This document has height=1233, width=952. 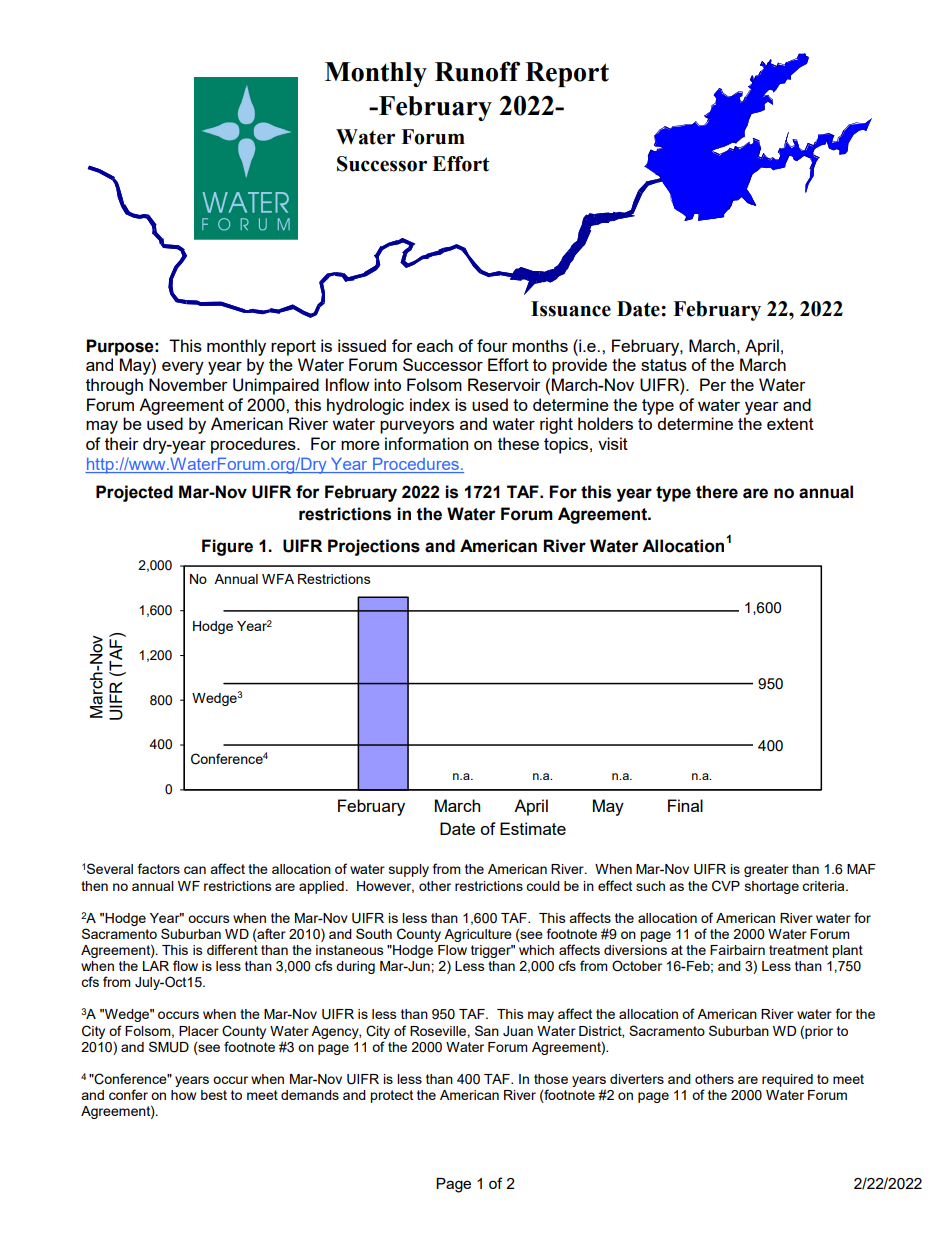 What do you see at coordinates (159, 868) in the document?
I see `factors` at bounding box center [159, 868].
